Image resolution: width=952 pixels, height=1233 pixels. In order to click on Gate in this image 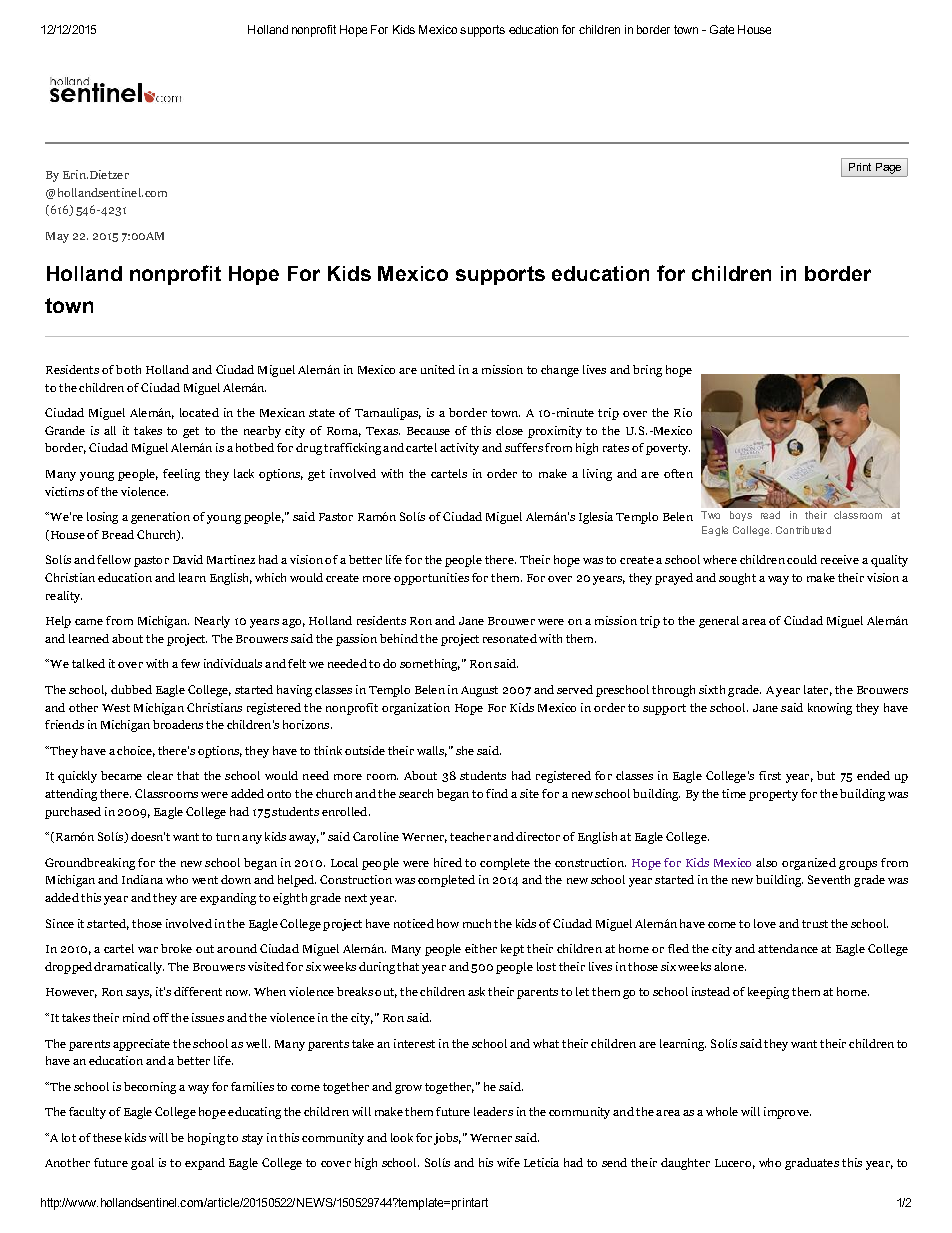, I will do `click(722, 29)`.
